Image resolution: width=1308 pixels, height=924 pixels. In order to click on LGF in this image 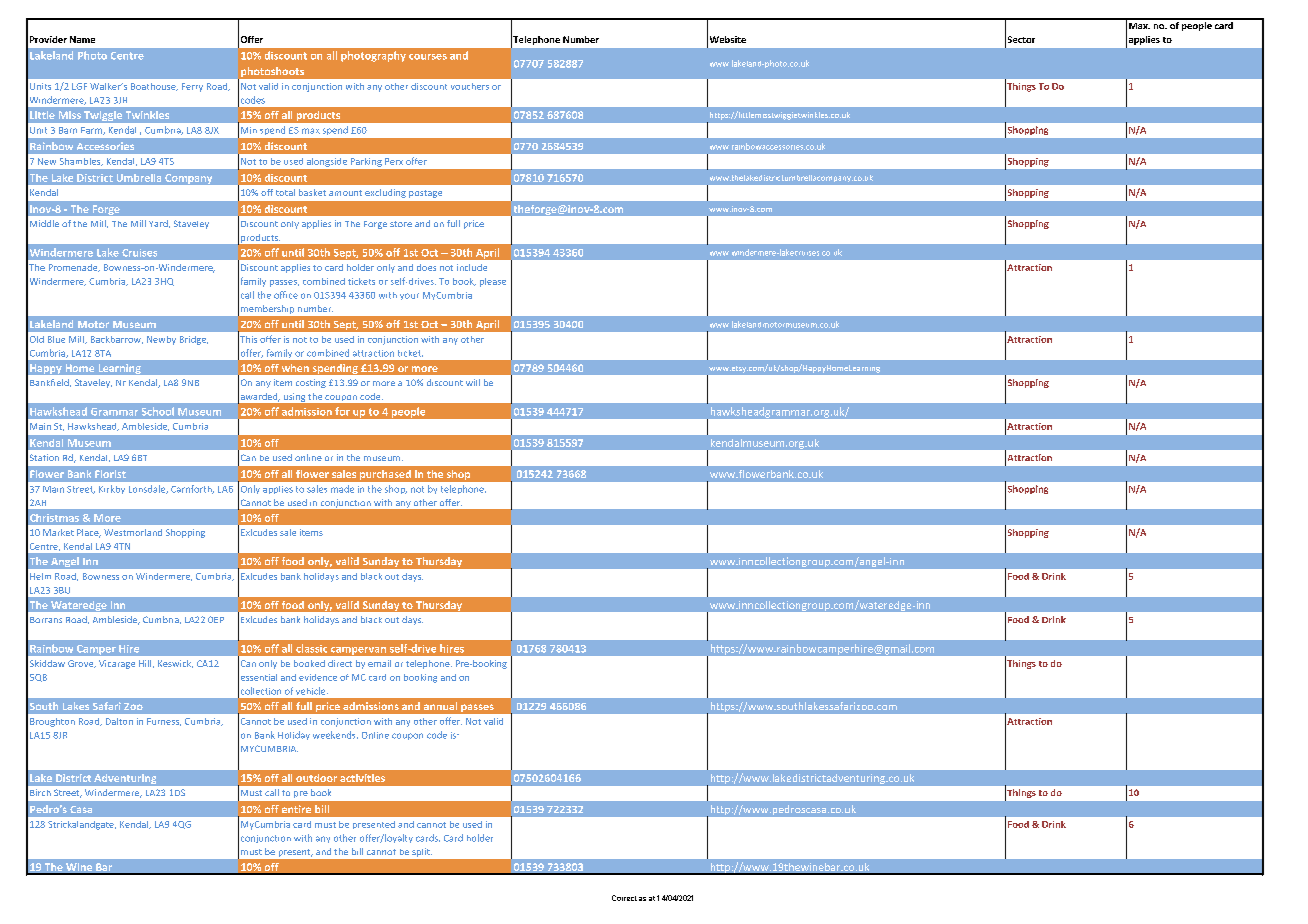, I will do `click(79, 86)`.
